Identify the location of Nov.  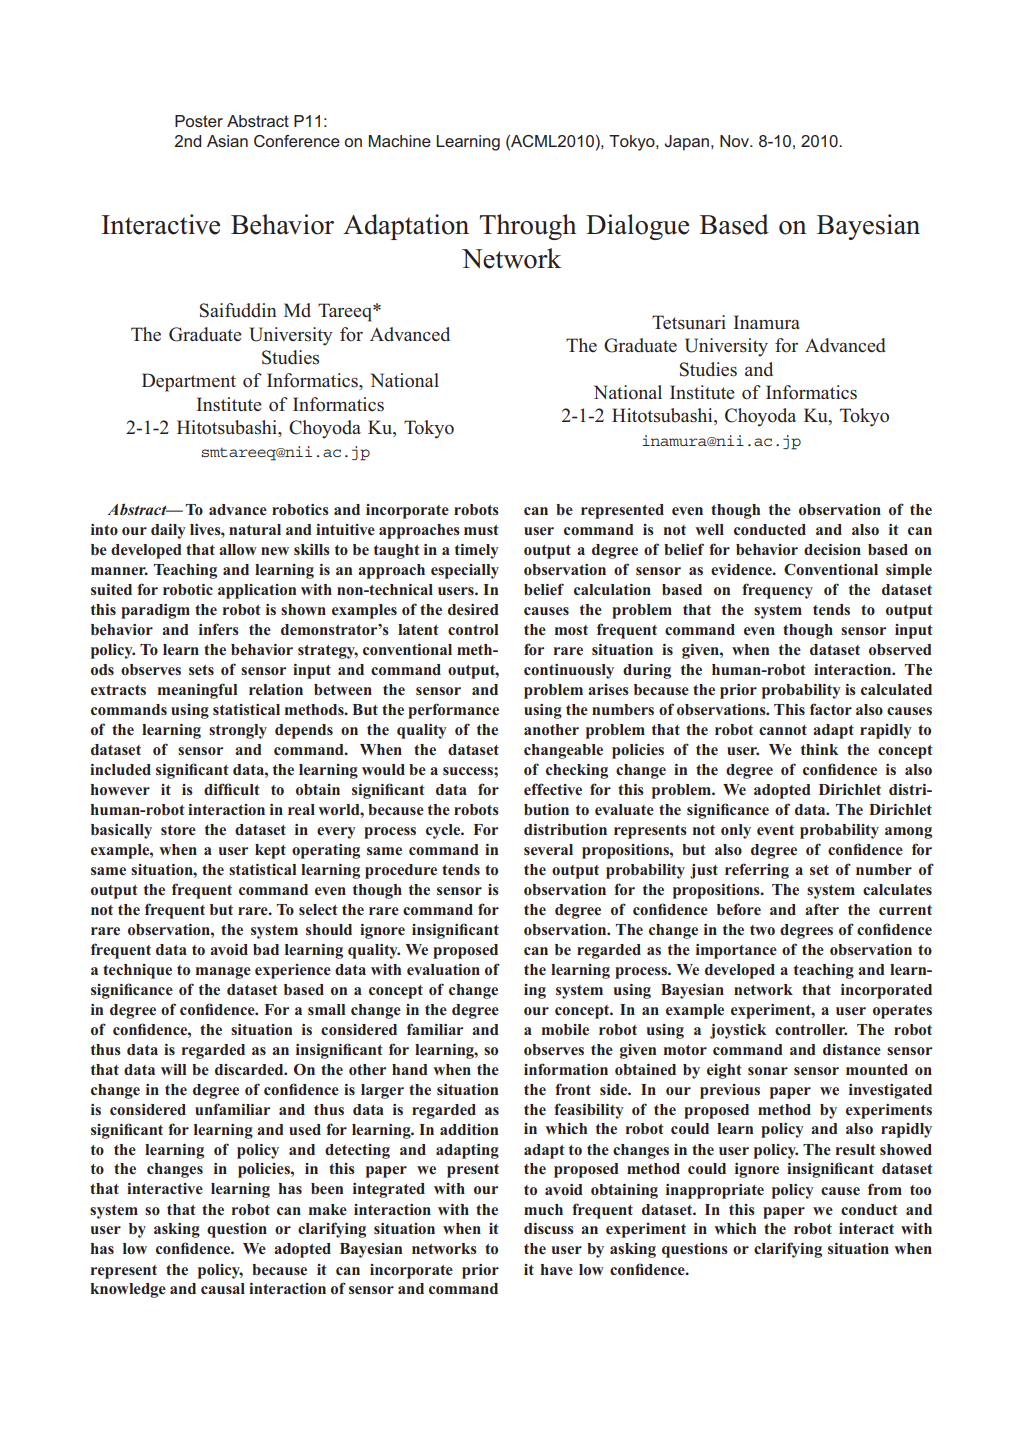
(735, 141).
